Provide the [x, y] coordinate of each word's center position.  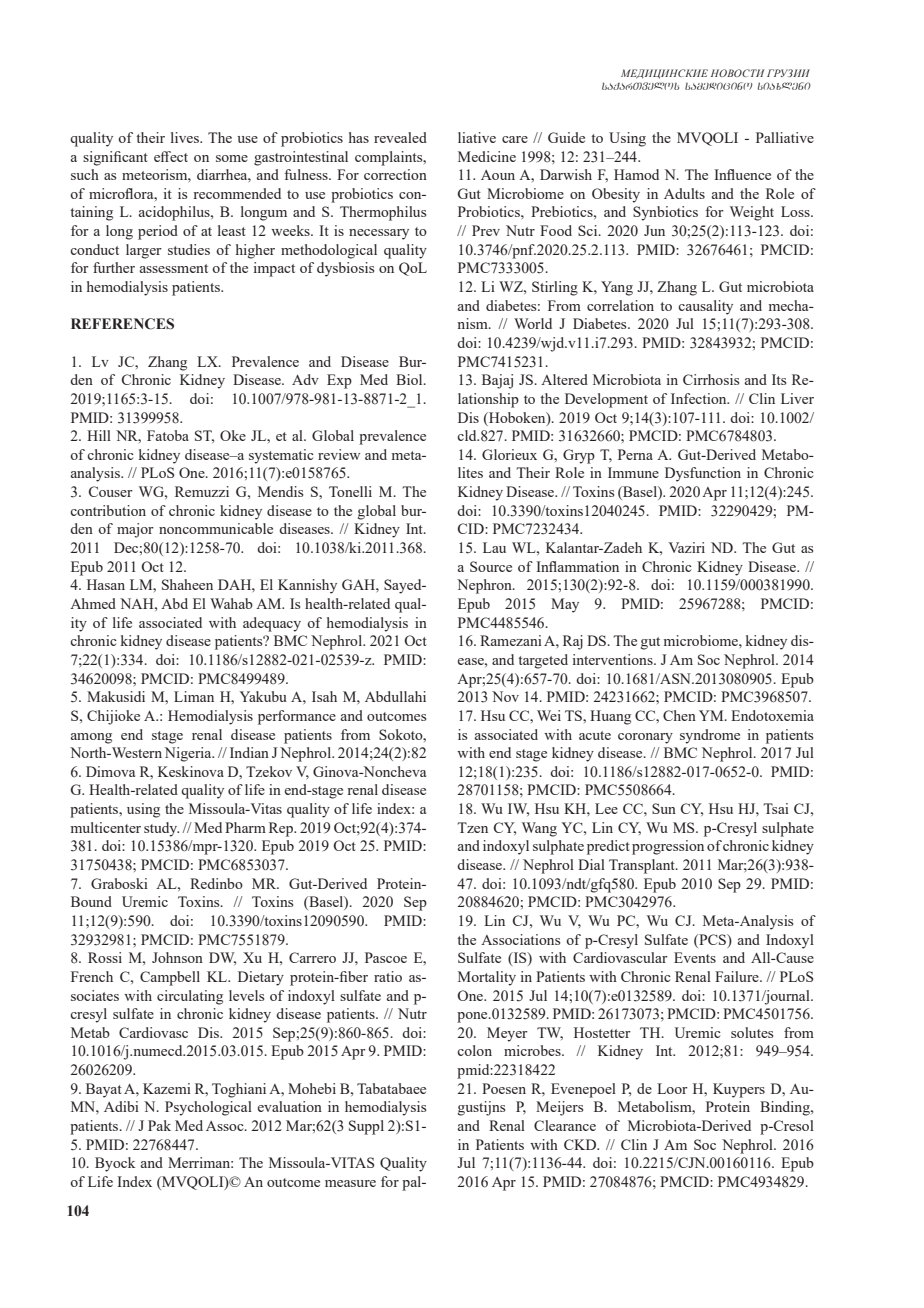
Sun [664, 808]
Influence [742, 174]
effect [171, 156]
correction [395, 174]
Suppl [366, 1127]
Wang [539, 829]
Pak [159, 1125]
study [161, 829]
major [135, 530]
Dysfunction [703, 474]
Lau [494, 547]
